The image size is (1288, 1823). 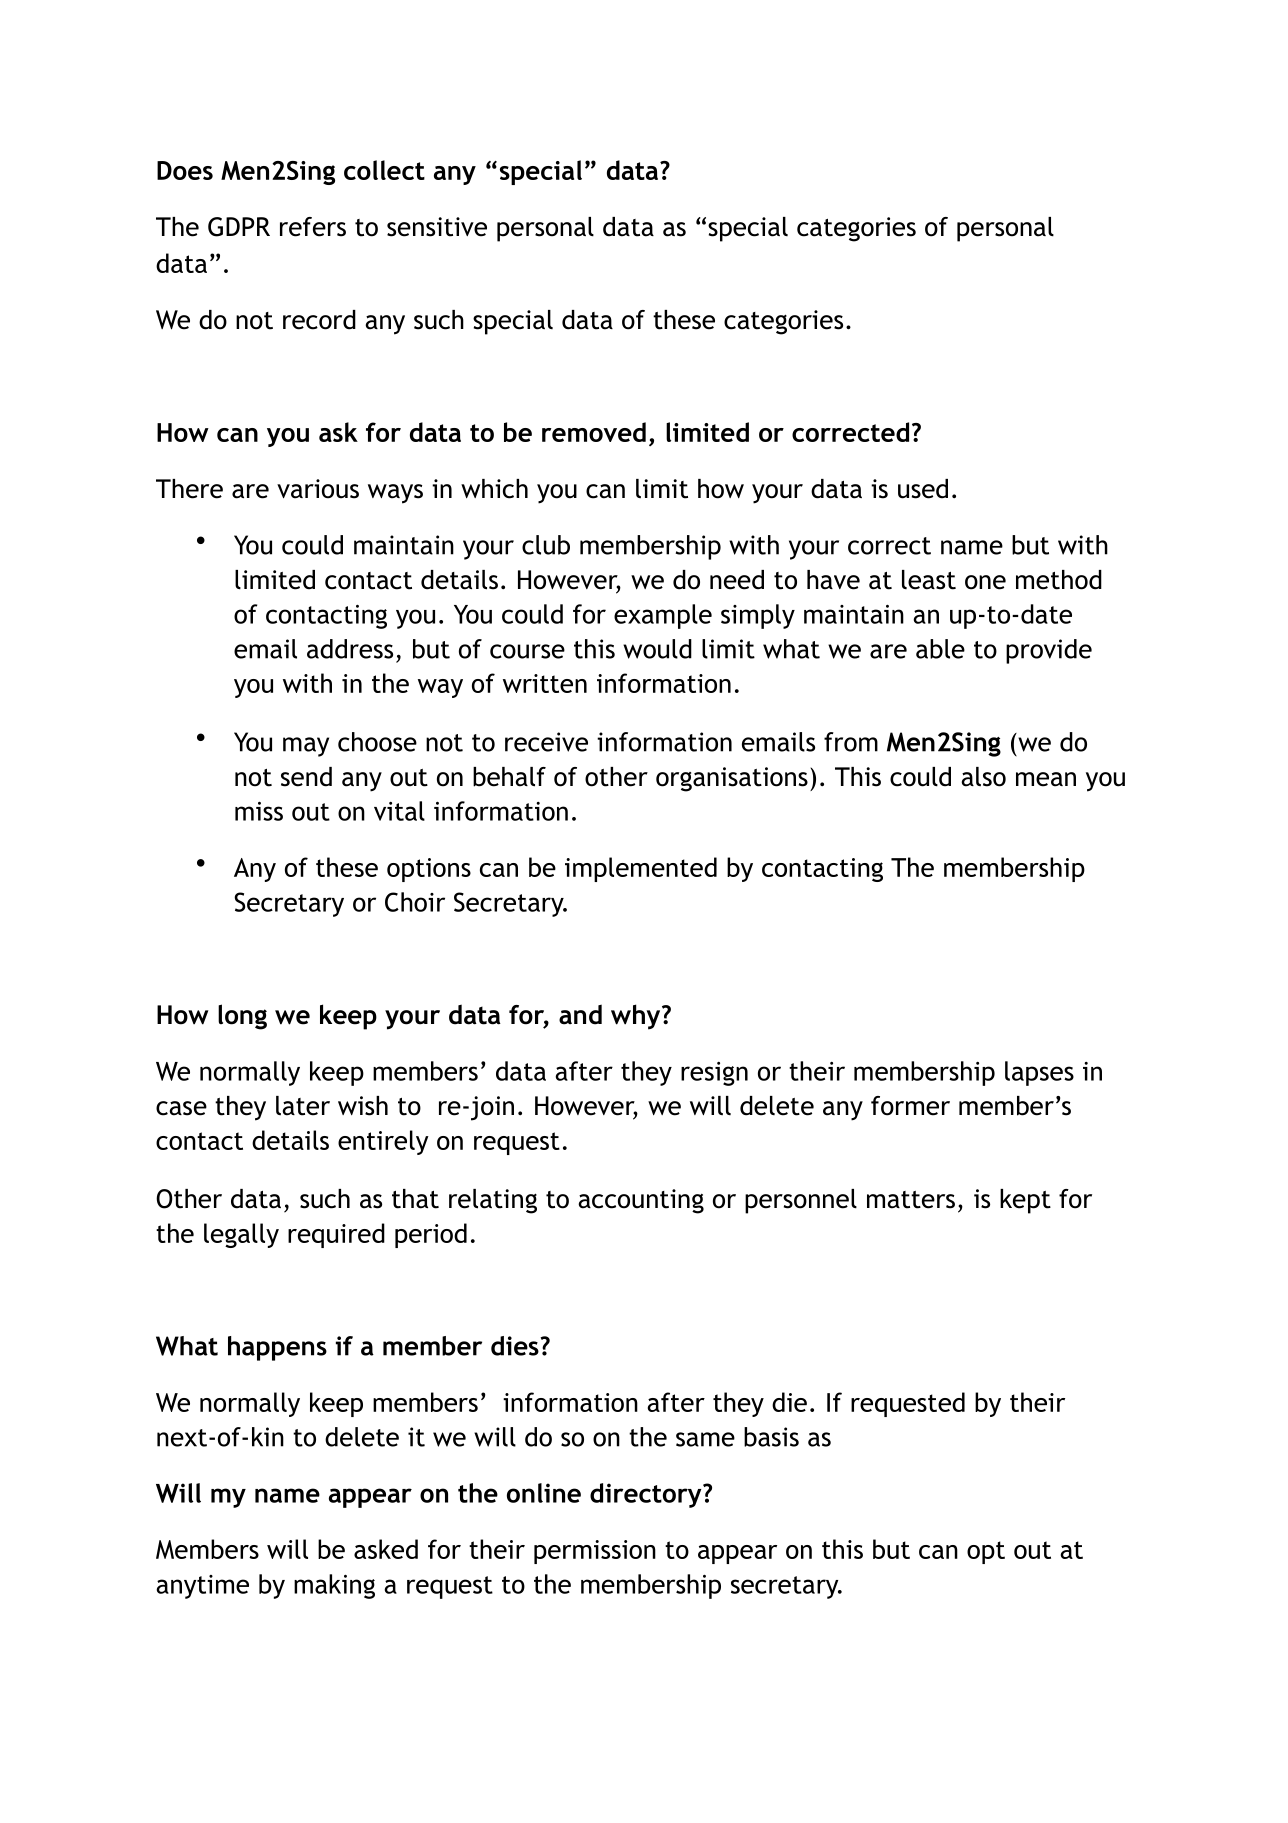 What do you see at coordinates (437, 227) in the screenshot?
I see `sensitive` at bounding box center [437, 227].
